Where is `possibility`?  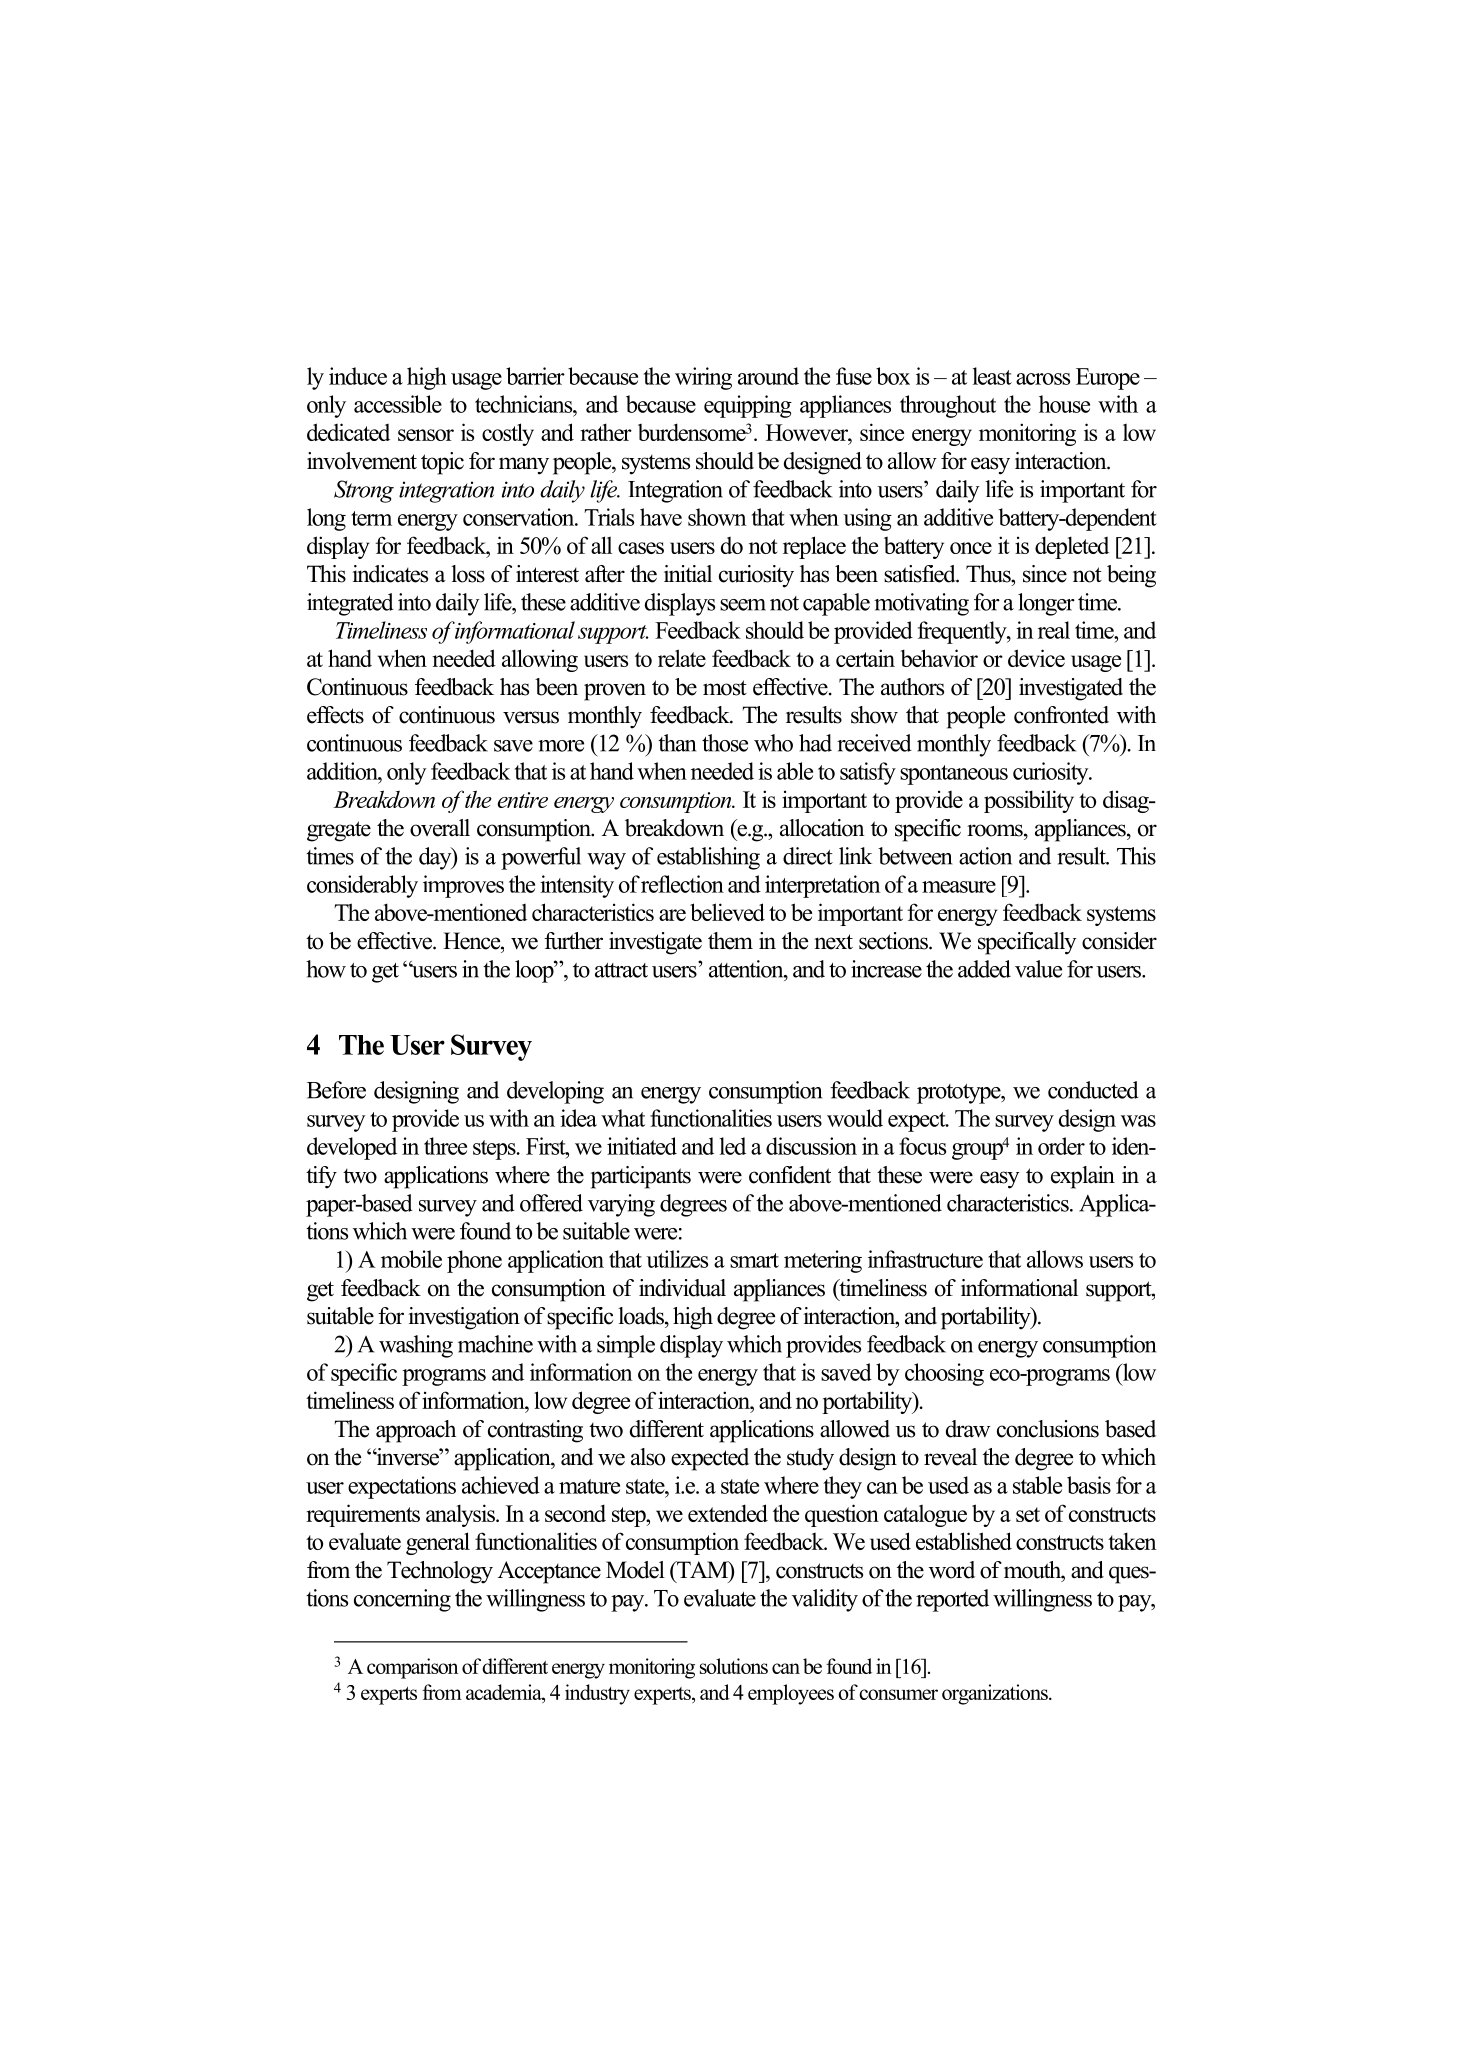 possibility is located at coordinates (1029, 801).
